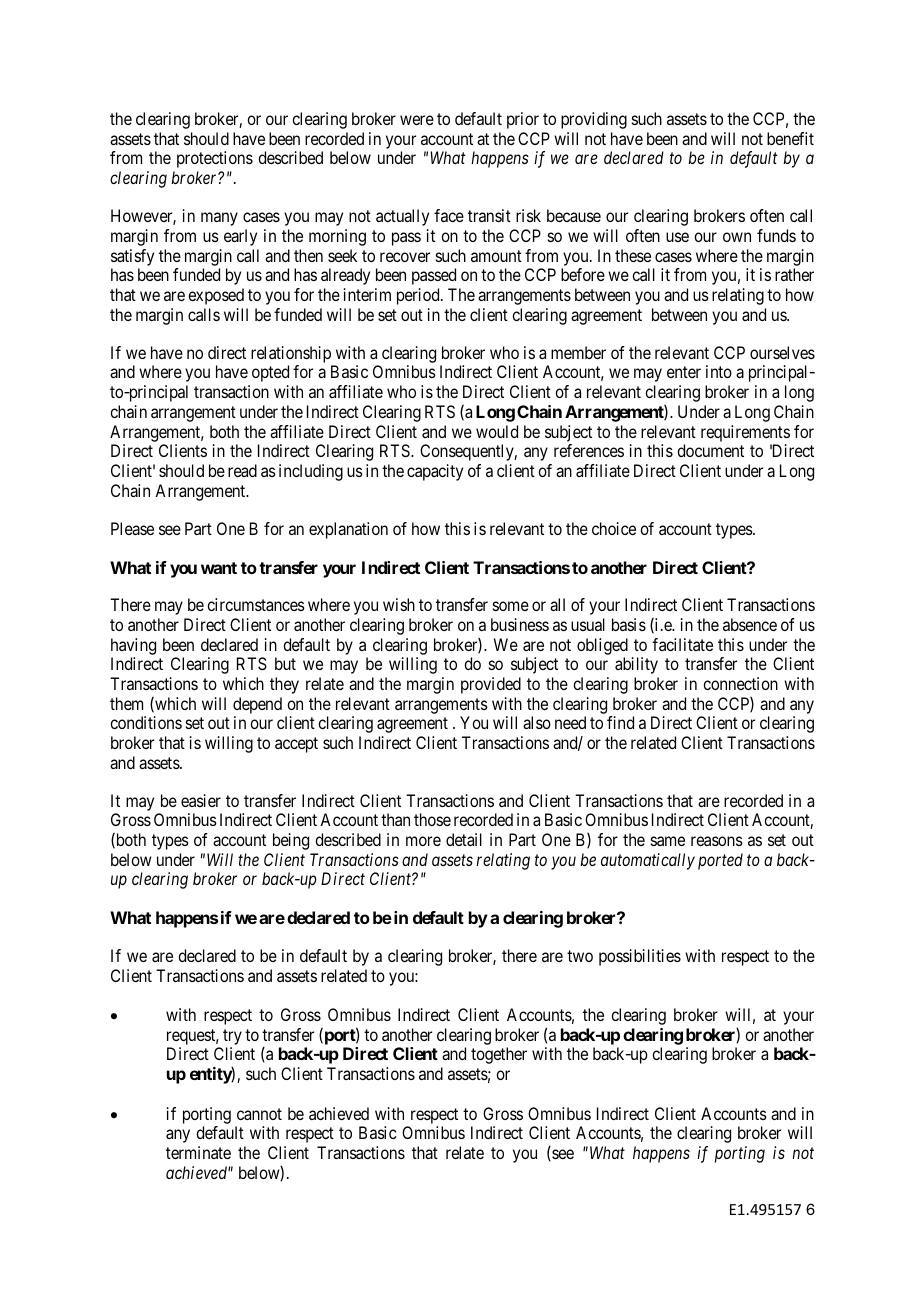  Describe the element at coordinates (790, 138) in the image. I see `benefit` at that location.
